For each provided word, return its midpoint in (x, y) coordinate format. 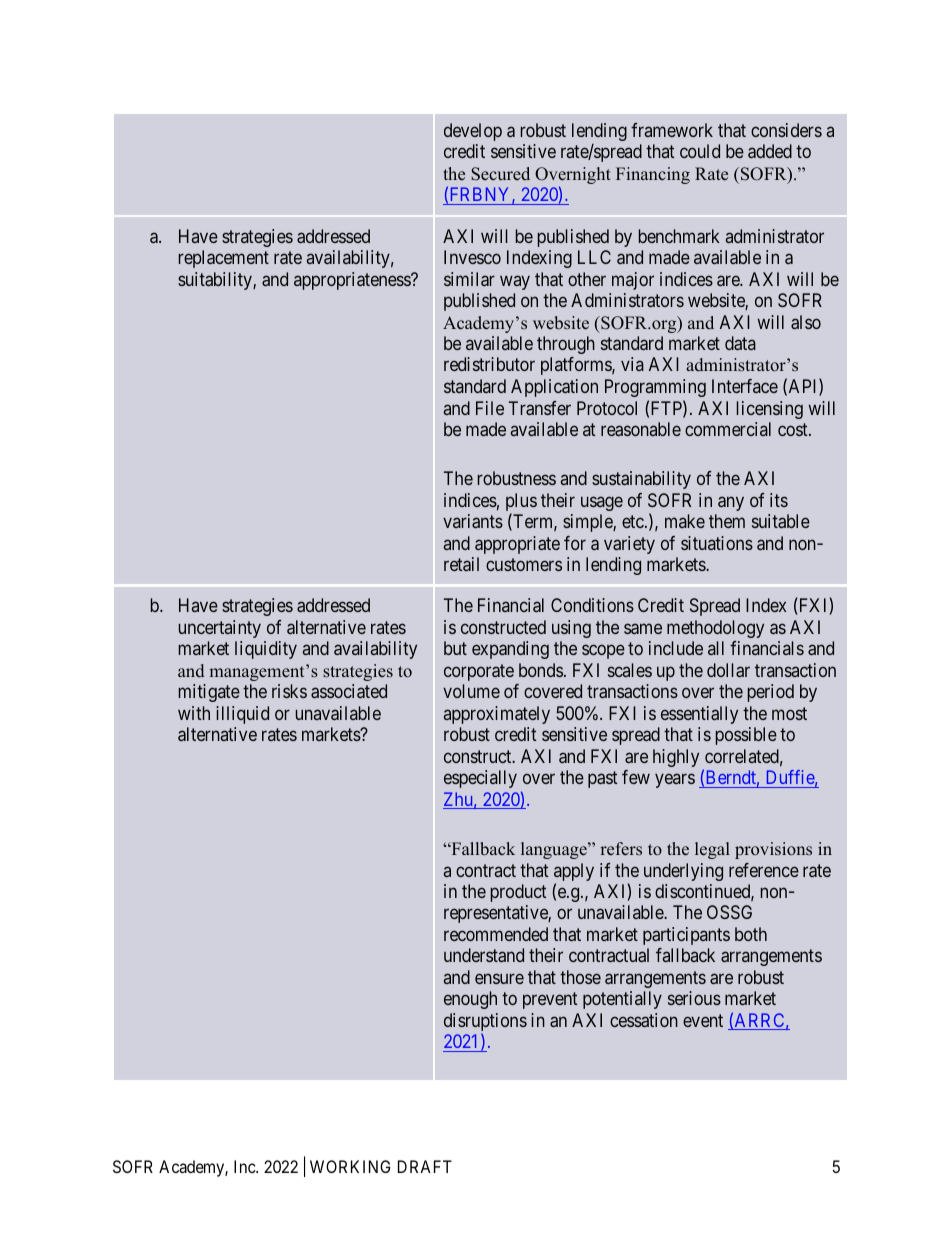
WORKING (350, 1166)
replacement (224, 259)
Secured (500, 174)
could (700, 151)
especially (480, 779)
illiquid (242, 715)
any (731, 503)
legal (712, 850)
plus (521, 503)
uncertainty (220, 629)
